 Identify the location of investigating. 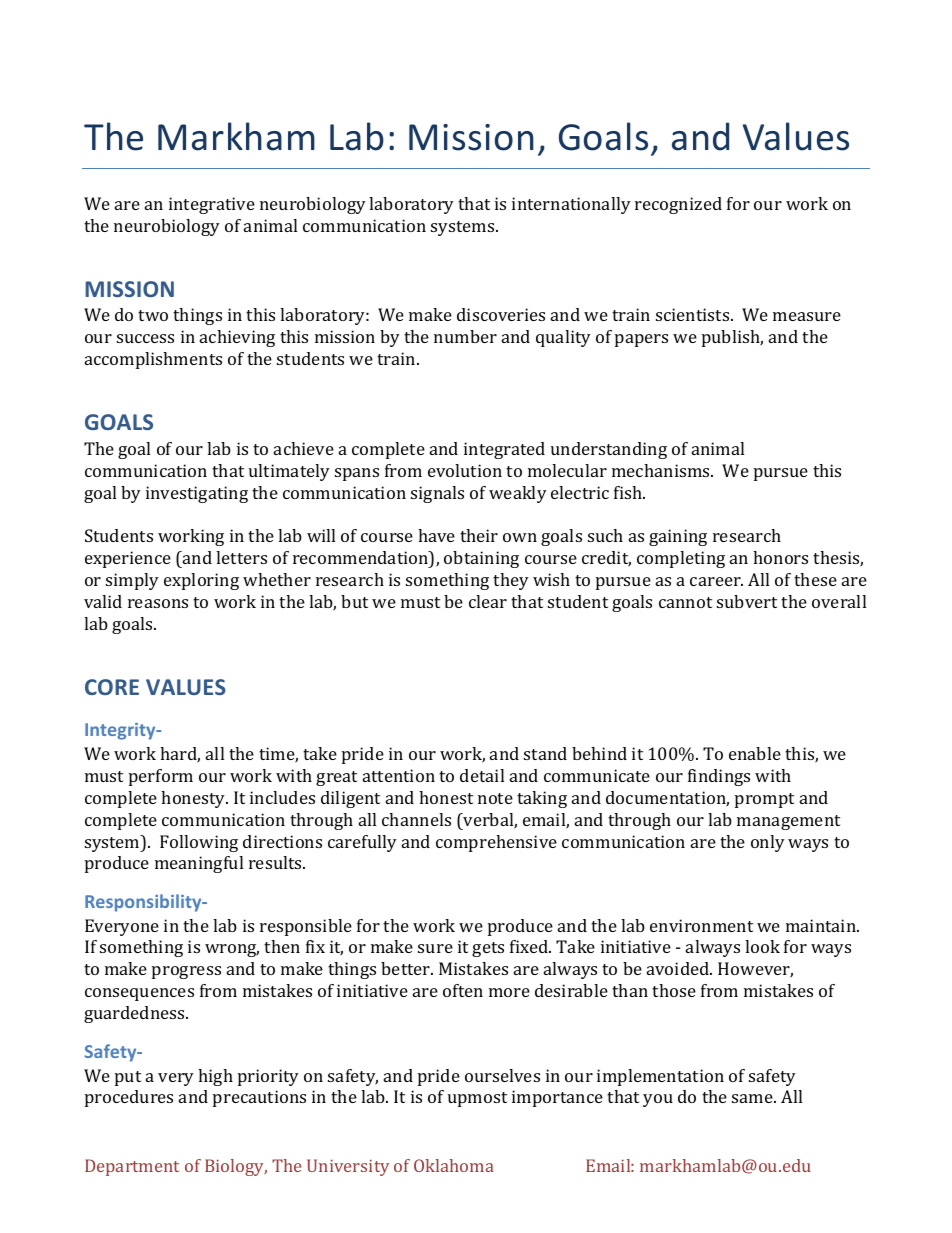
(197, 494).
